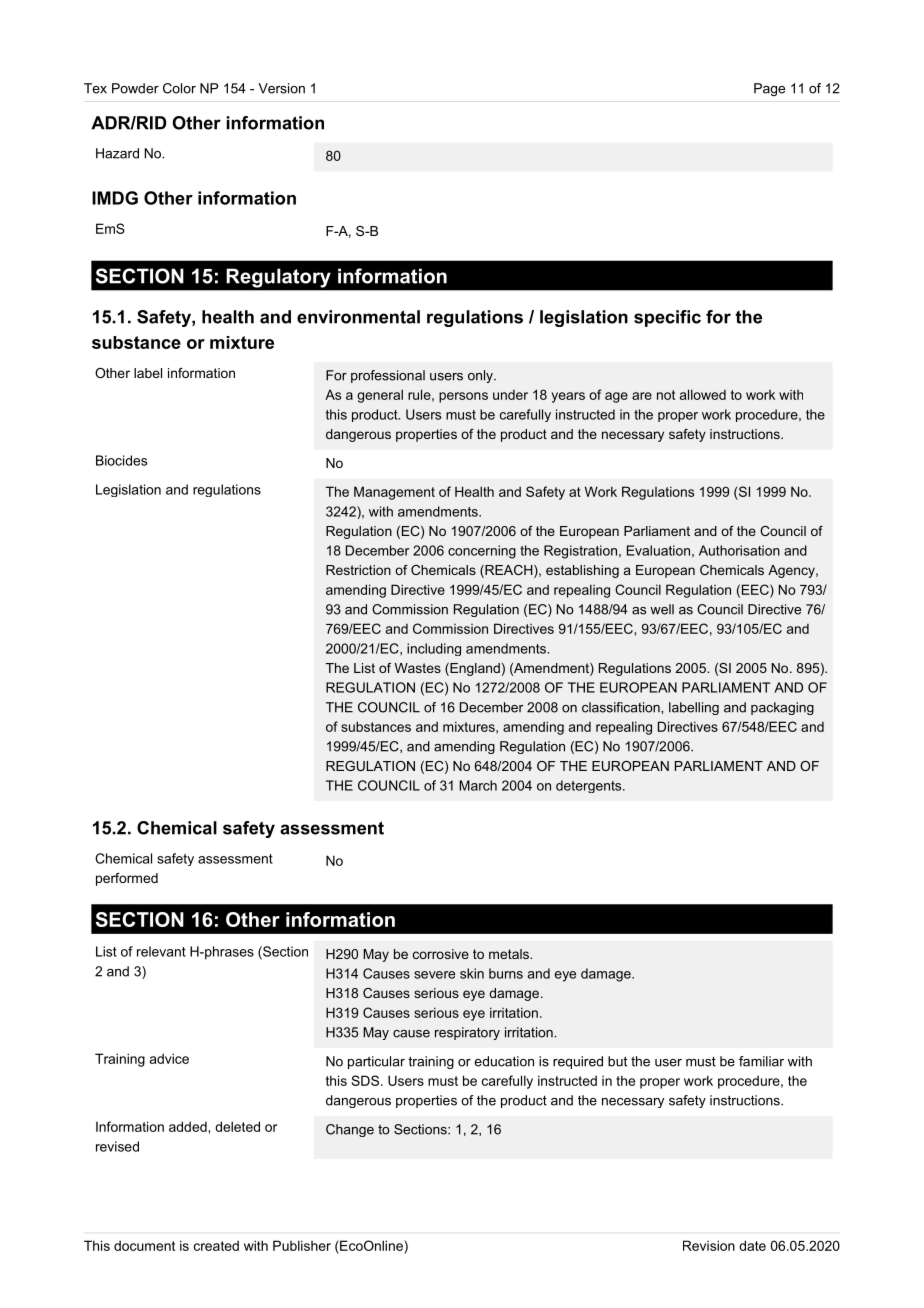 The image size is (924, 1308). What do you see at coordinates (121, 460) in the screenshot?
I see `Biocides` at bounding box center [121, 460].
